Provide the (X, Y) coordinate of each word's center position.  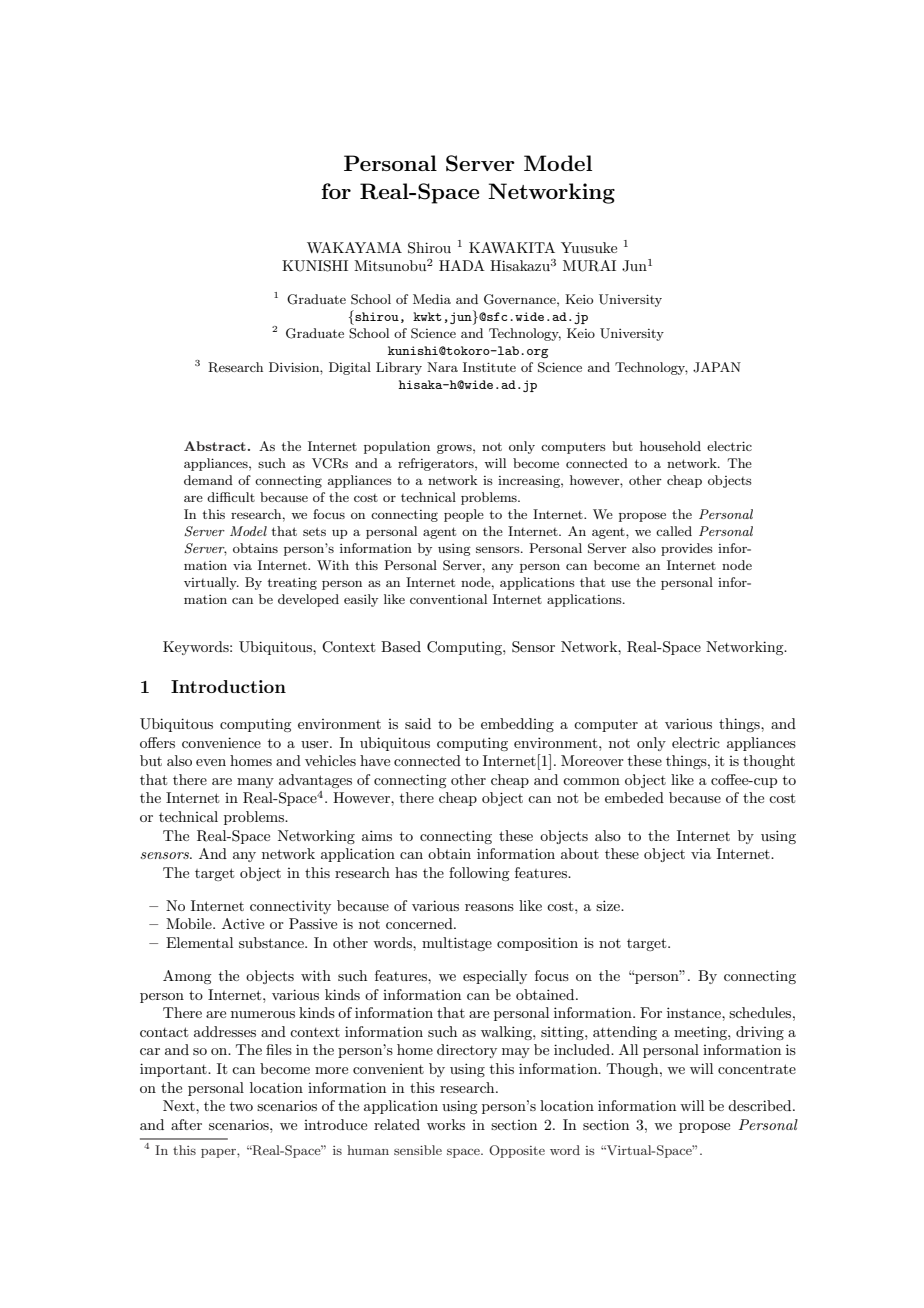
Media (432, 299)
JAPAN (717, 367)
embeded (634, 797)
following (479, 874)
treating (292, 583)
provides (687, 549)
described (761, 1105)
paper (219, 1153)
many (255, 783)
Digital (350, 368)
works (446, 1124)
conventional (448, 599)
